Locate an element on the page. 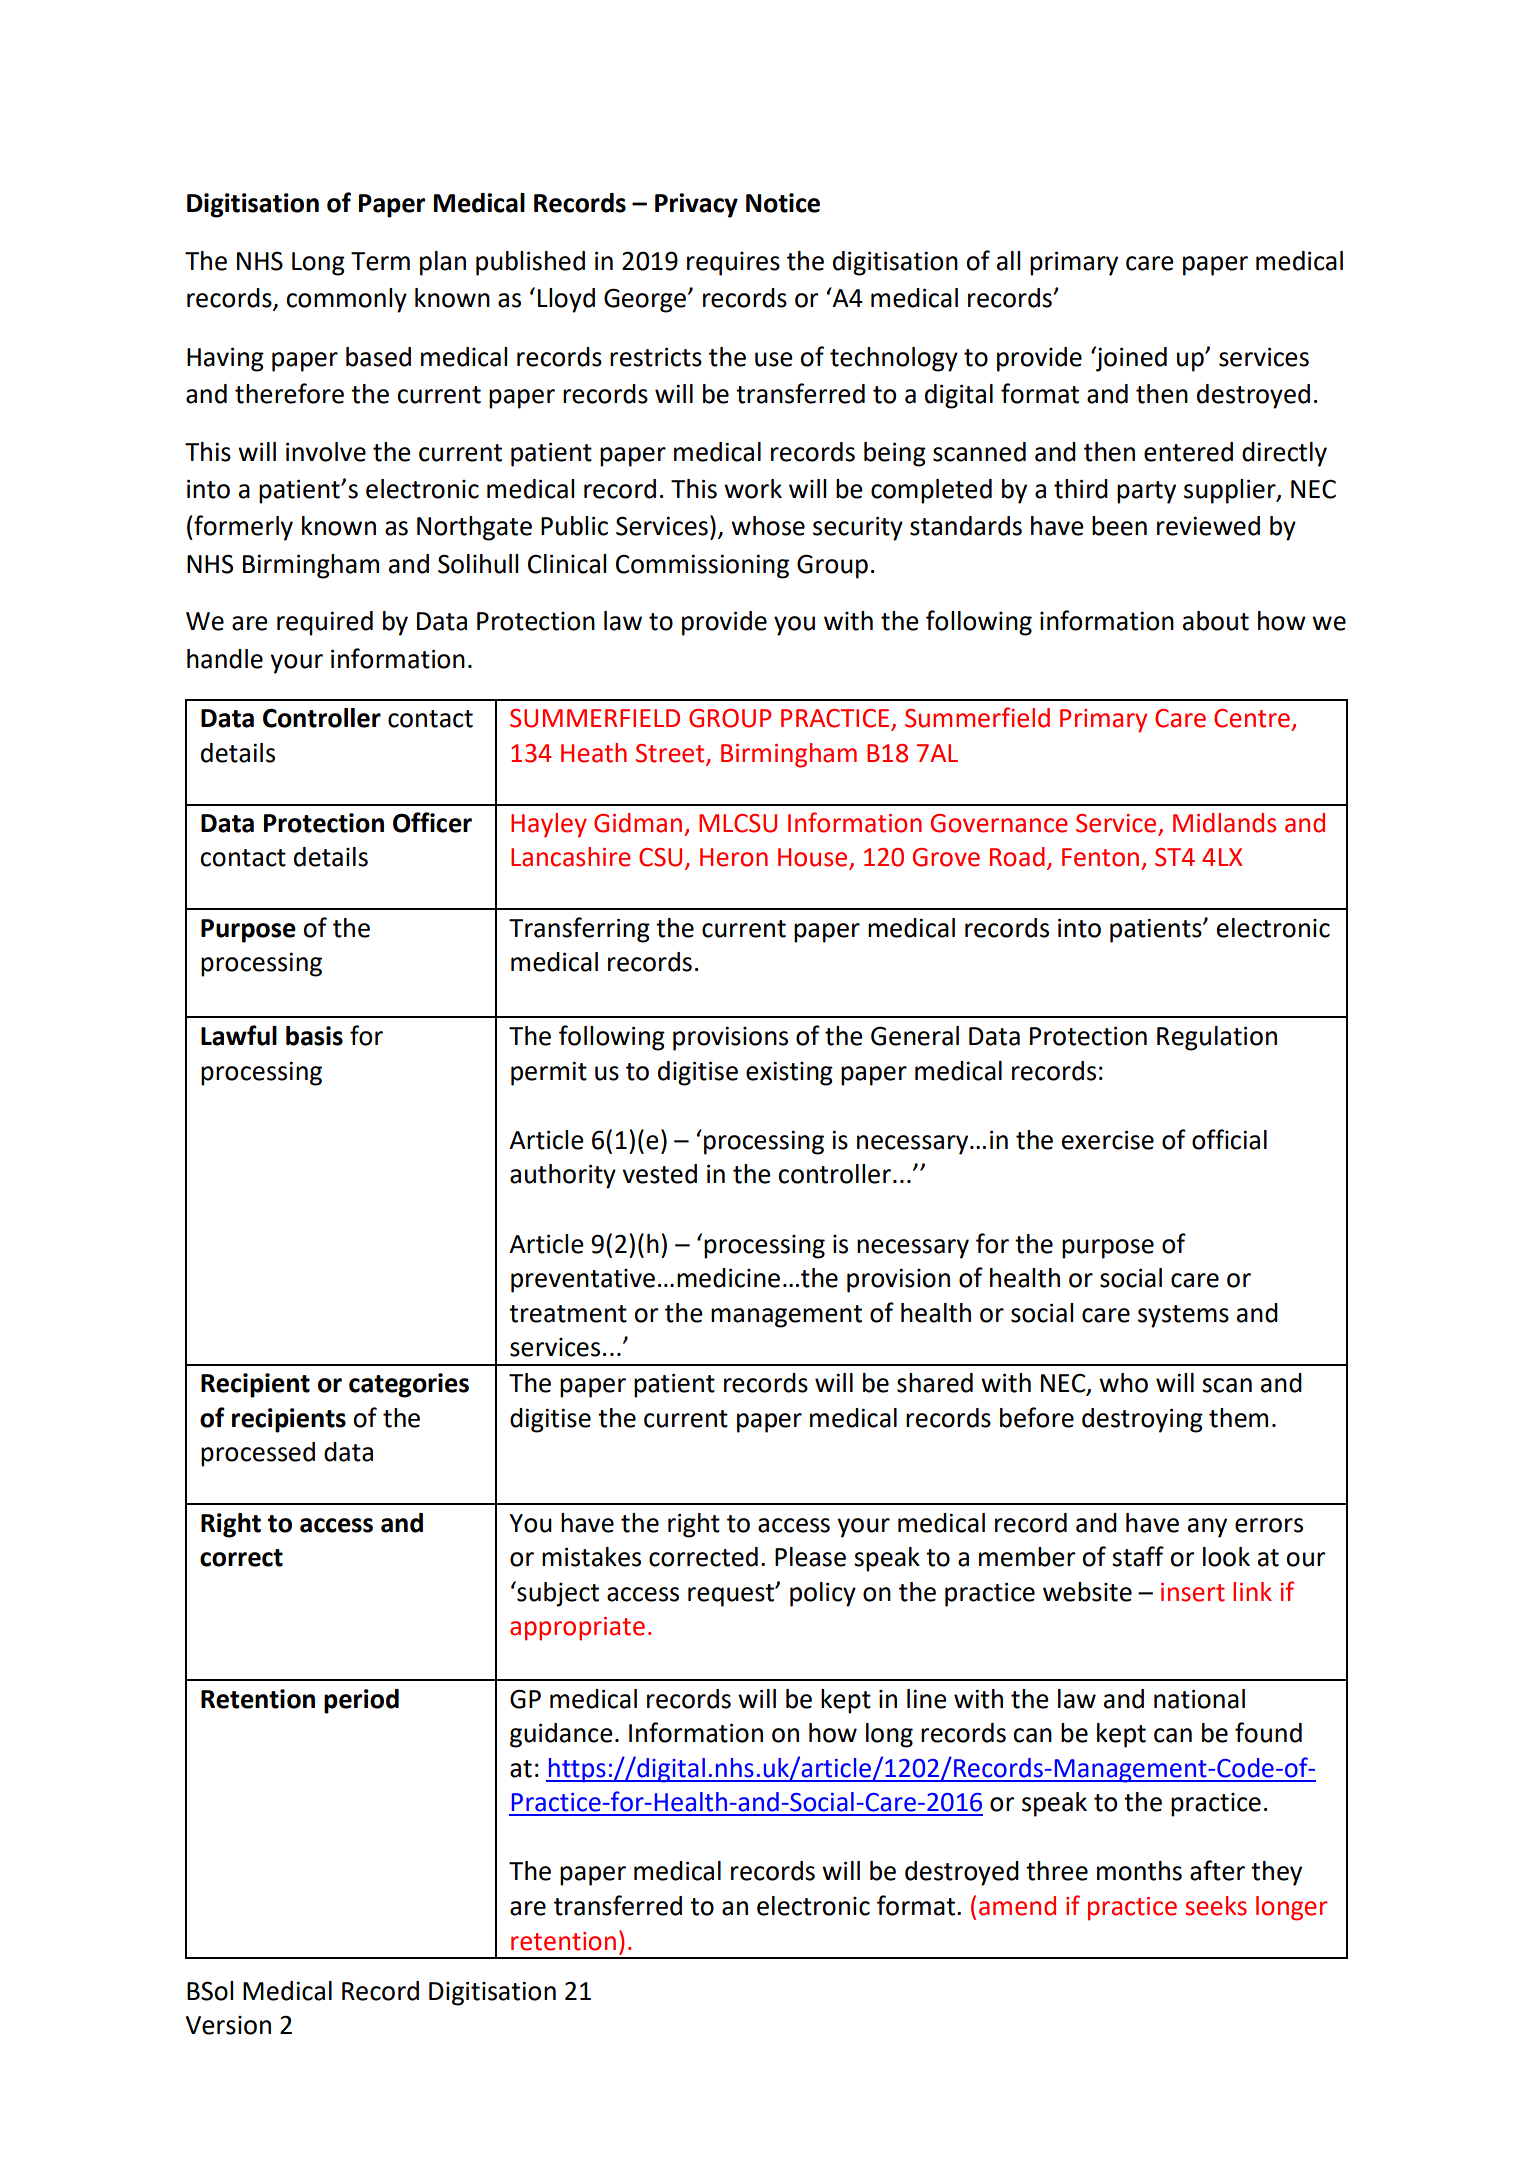  all is located at coordinates (1008, 261).
